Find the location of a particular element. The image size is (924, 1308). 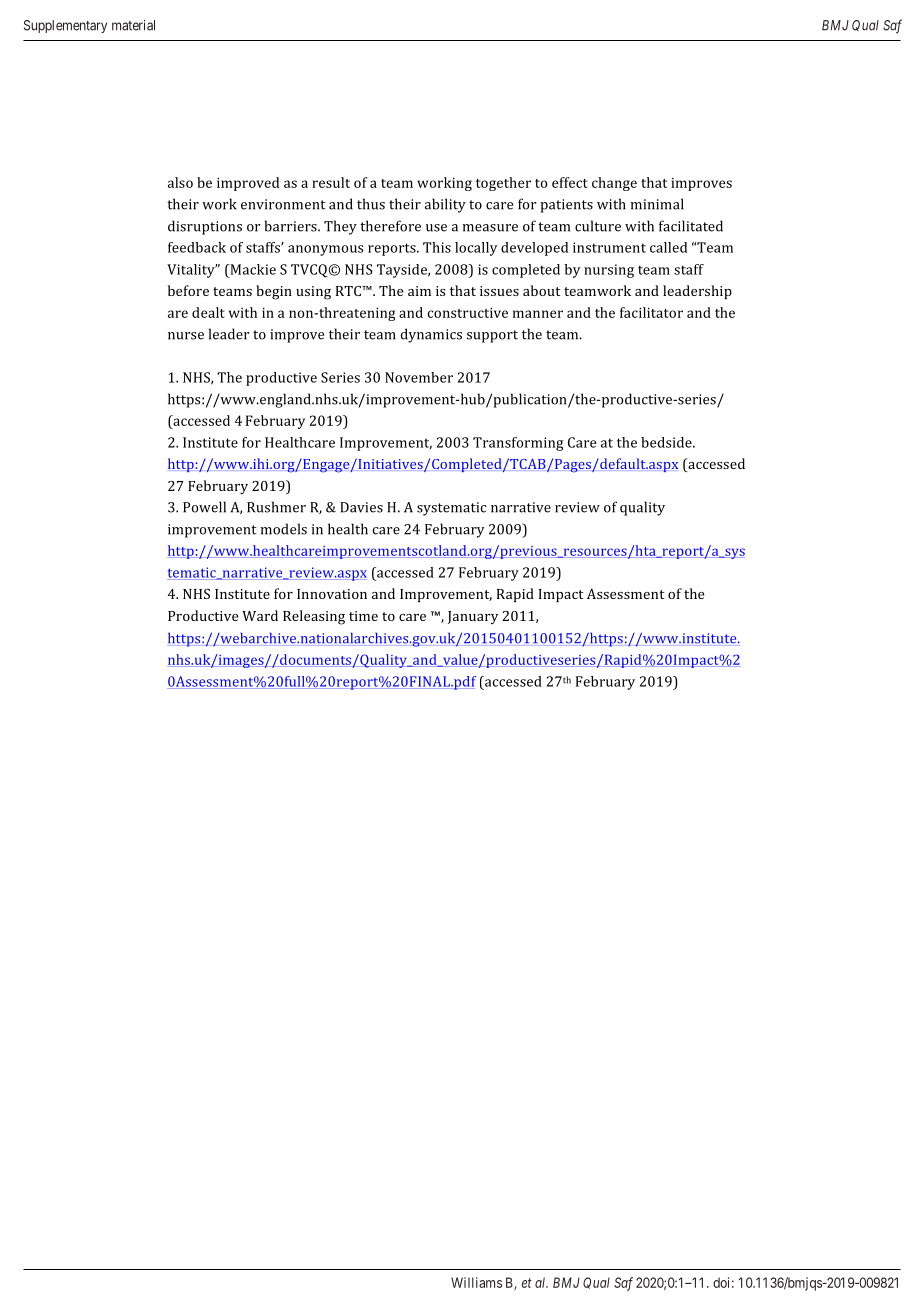

result is located at coordinates (331, 182).
